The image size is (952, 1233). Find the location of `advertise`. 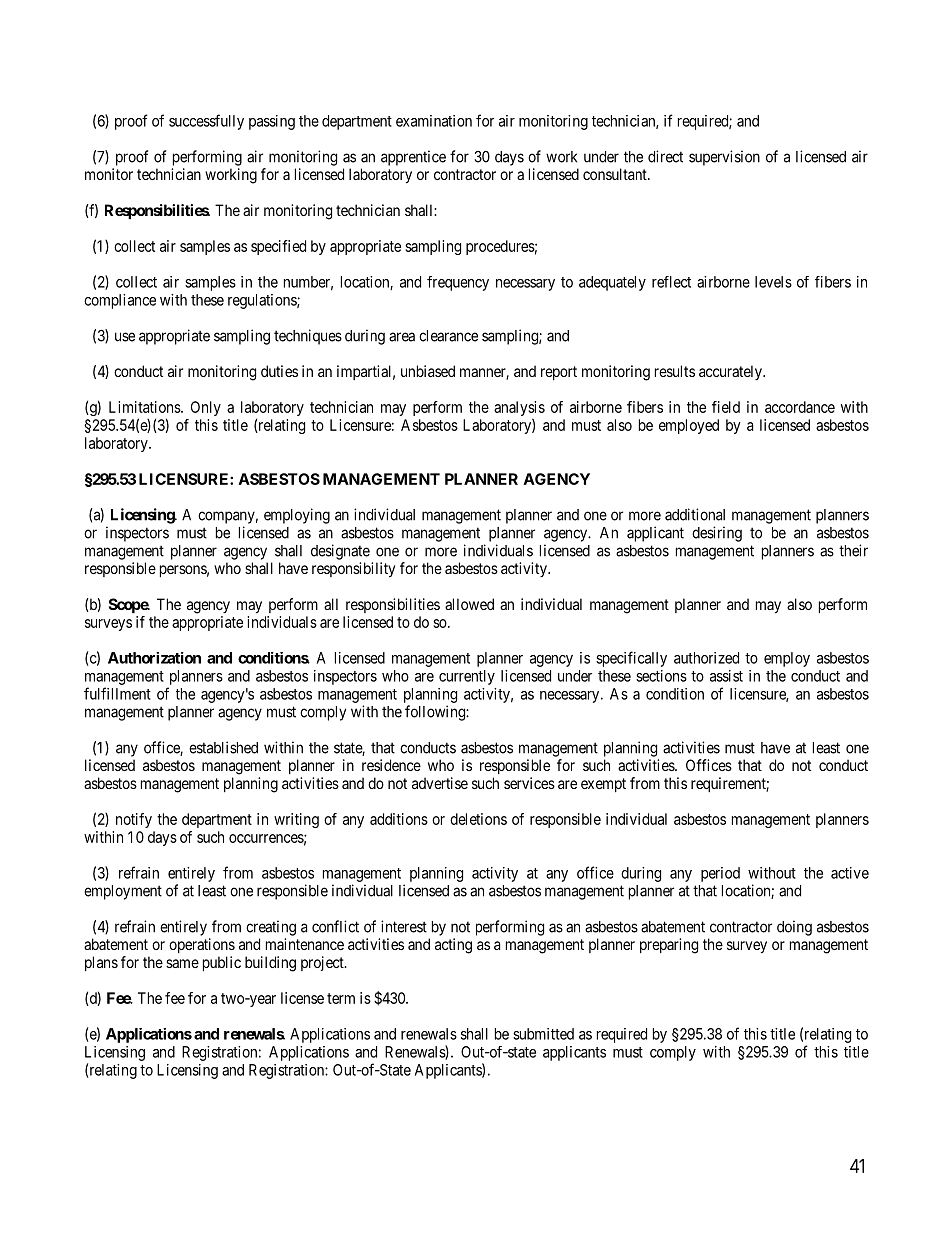

advertise is located at coordinates (440, 783).
